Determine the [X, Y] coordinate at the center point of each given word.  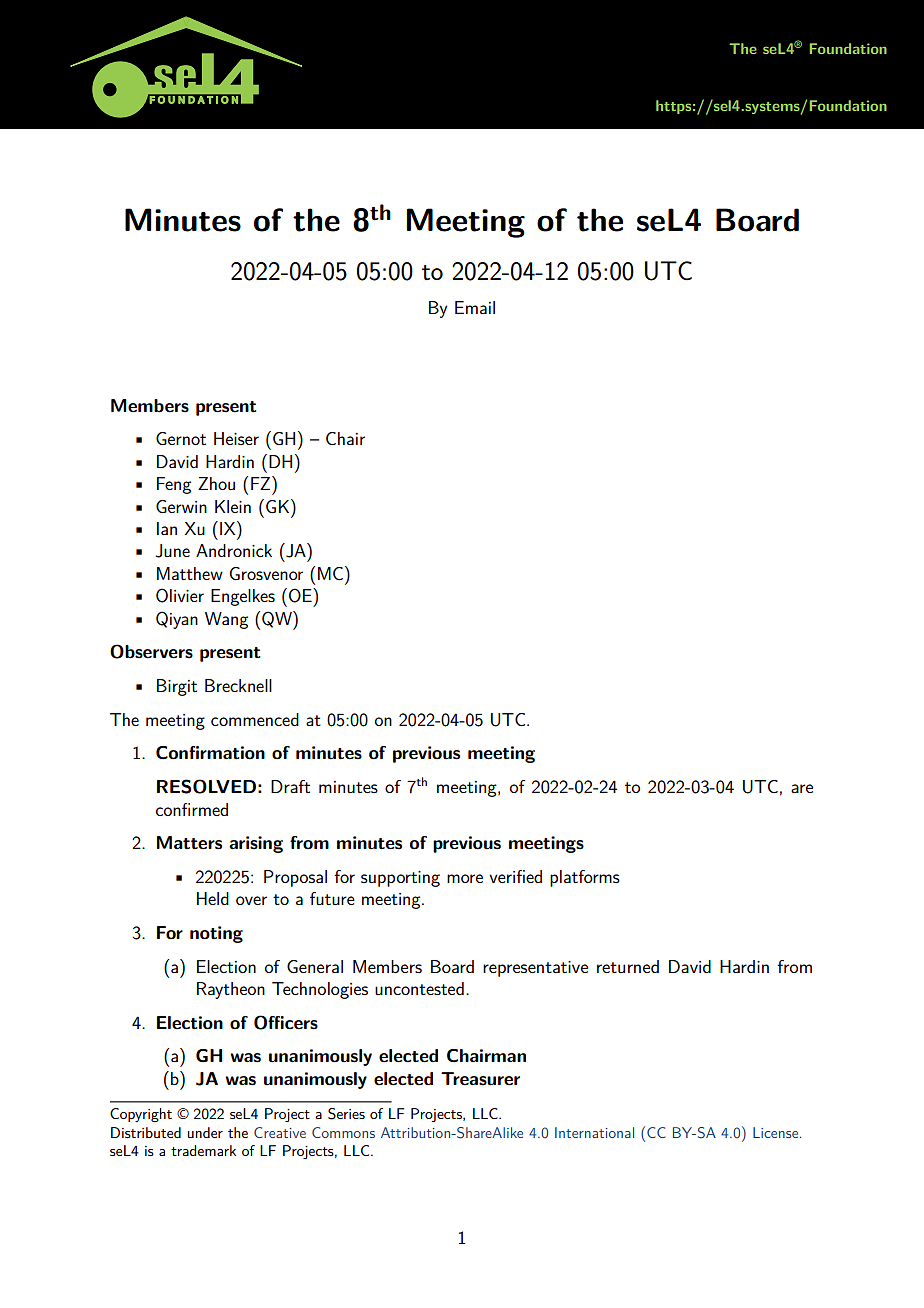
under [205, 1132]
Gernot [181, 438]
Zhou [216, 483]
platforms [585, 878]
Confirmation [210, 753]
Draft [290, 786]
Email [475, 307]
